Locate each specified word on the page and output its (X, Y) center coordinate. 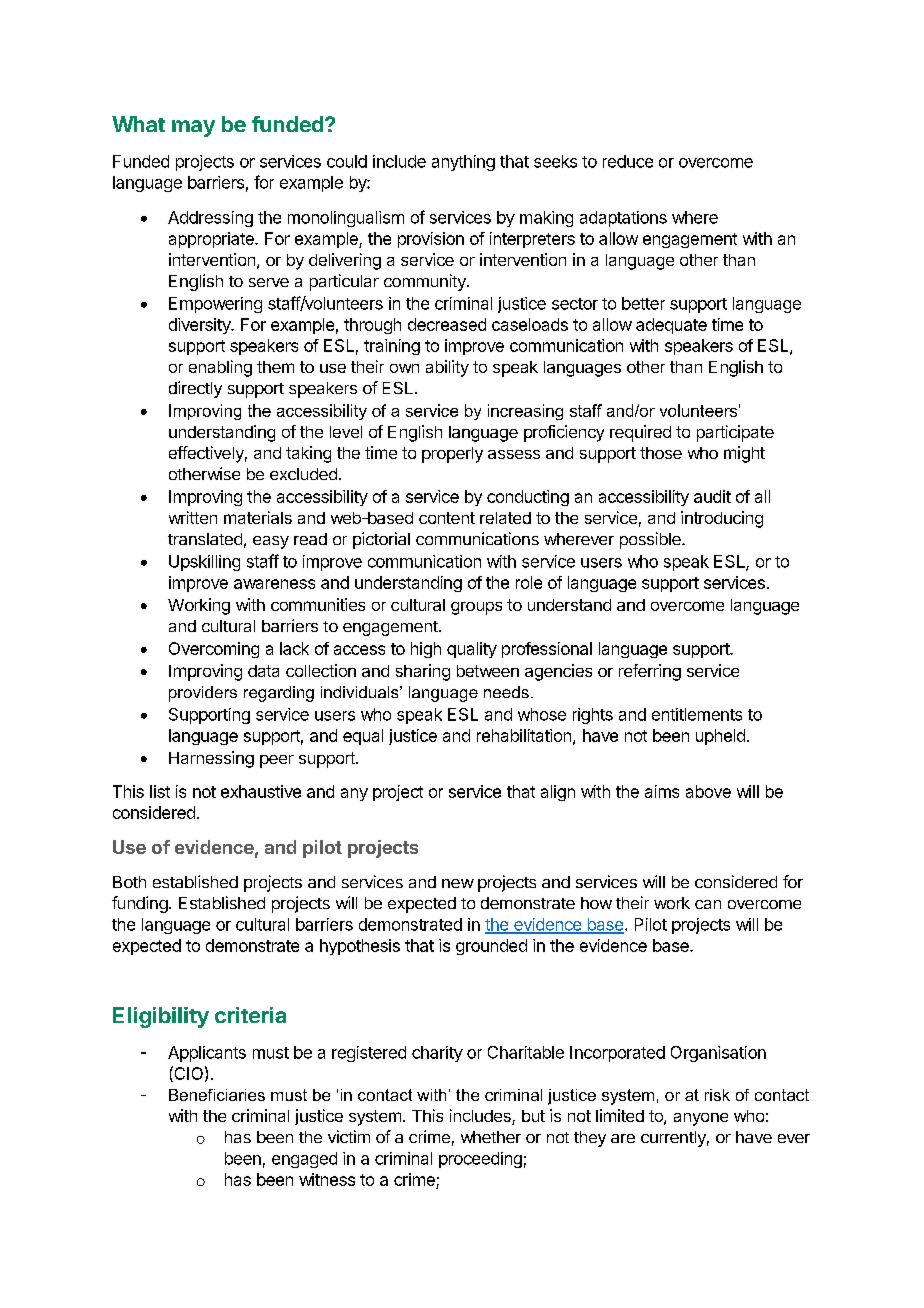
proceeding (480, 1160)
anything (463, 163)
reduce (628, 161)
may (193, 128)
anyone (701, 1119)
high (426, 650)
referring (650, 672)
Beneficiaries (217, 1095)
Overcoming (214, 650)
